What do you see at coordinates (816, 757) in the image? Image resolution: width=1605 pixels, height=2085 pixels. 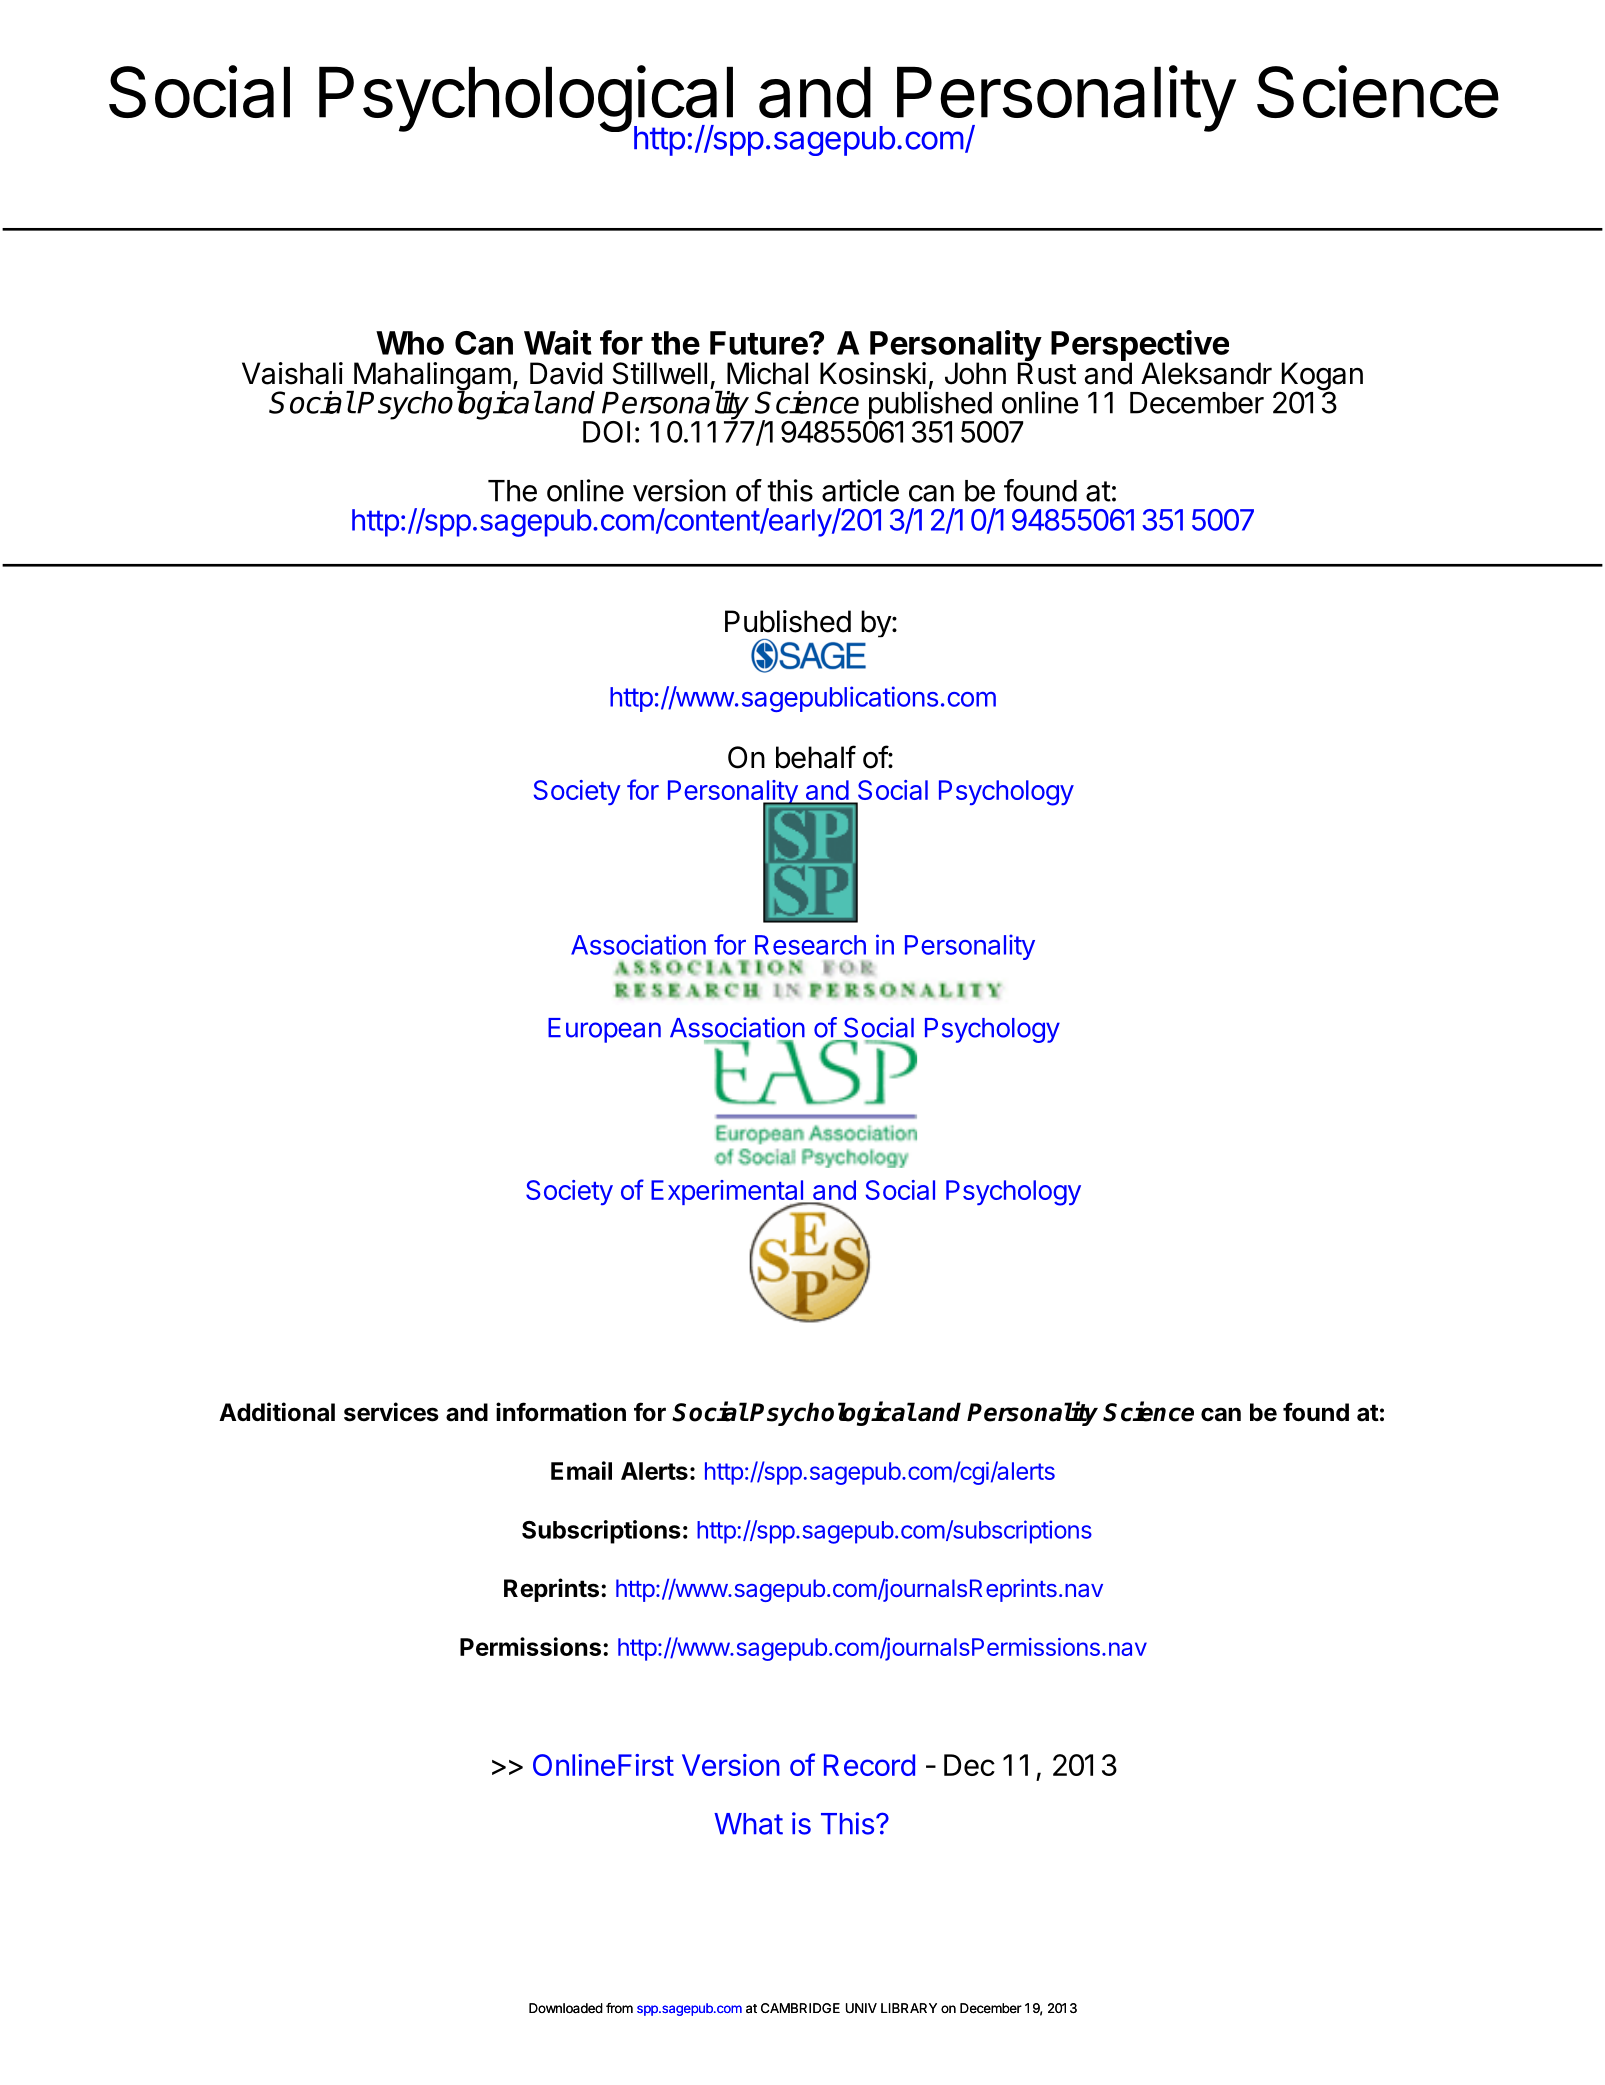 I see `behalf` at bounding box center [816, 757].
